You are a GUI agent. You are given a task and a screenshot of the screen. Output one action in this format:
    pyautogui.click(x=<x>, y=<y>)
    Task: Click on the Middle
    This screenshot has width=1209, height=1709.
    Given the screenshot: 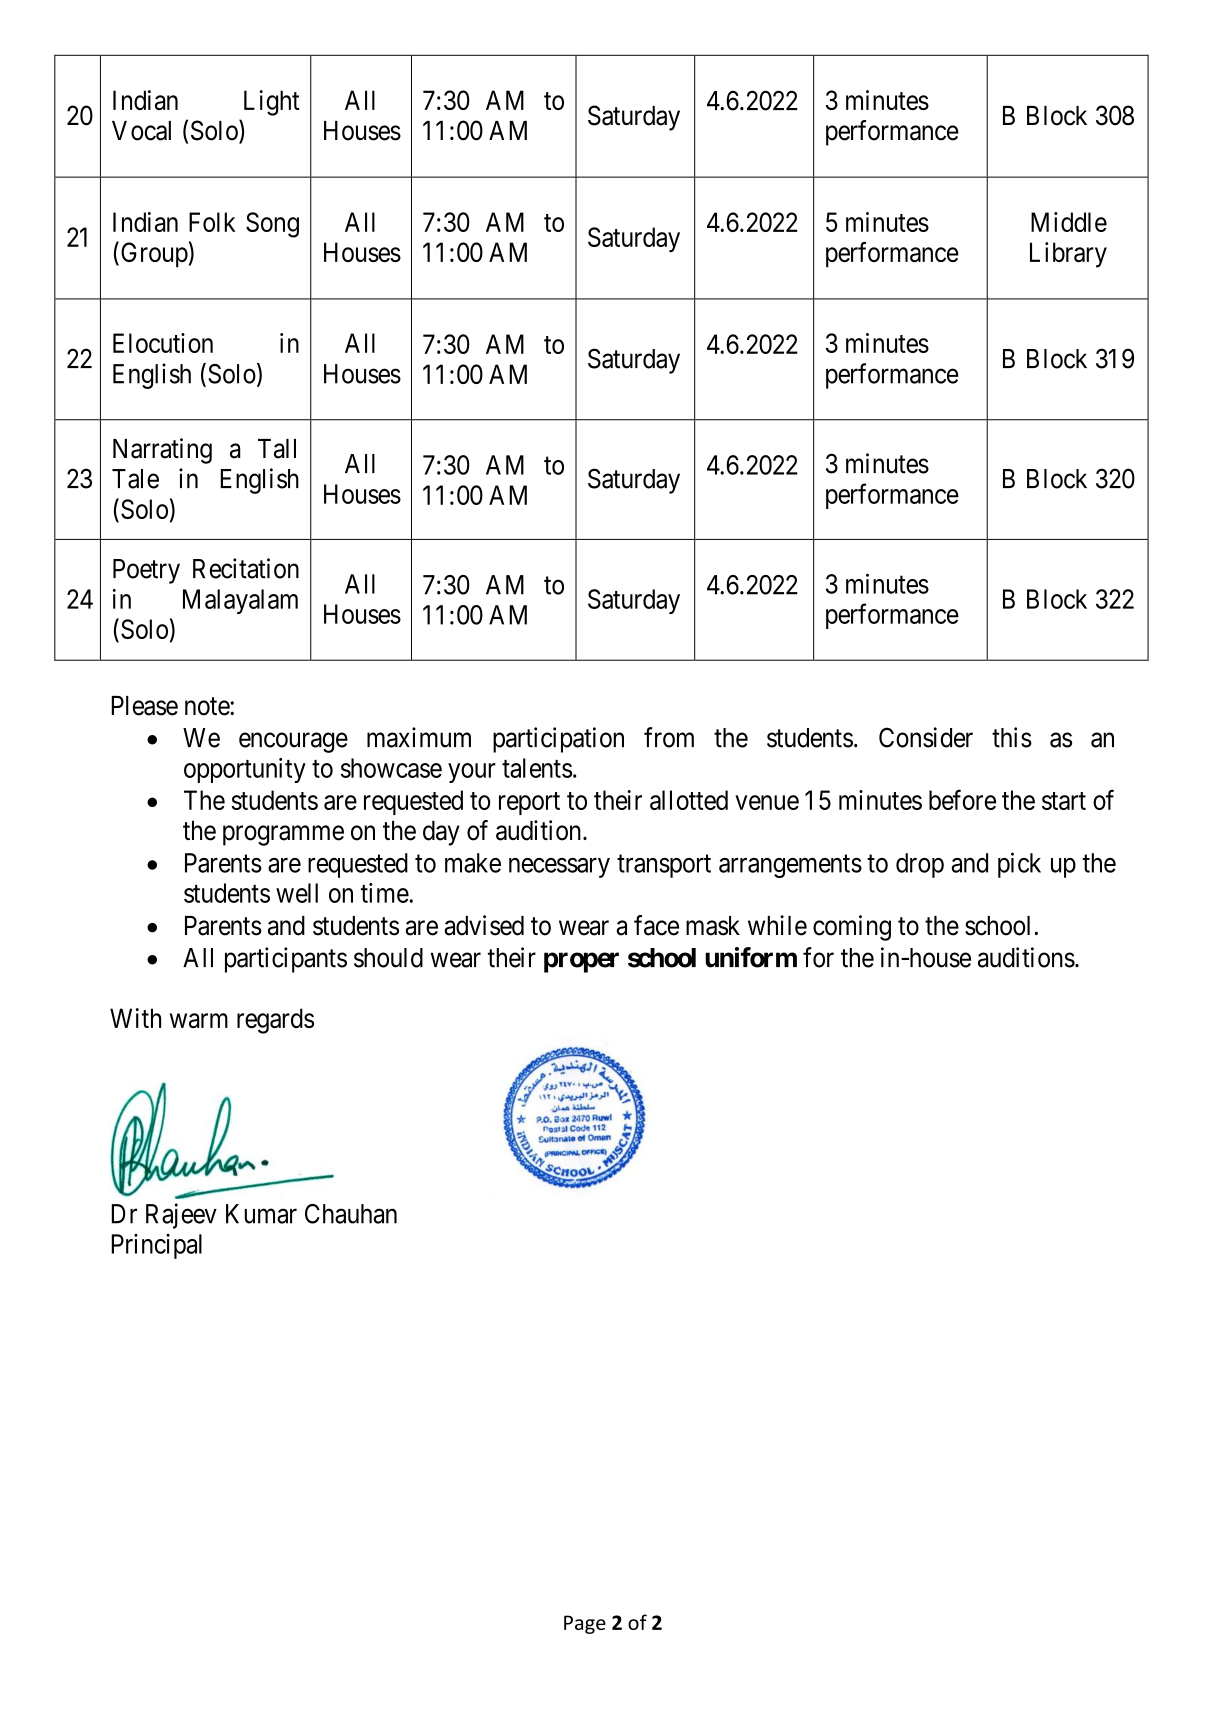 What is the action you would take?
    pyautogui.click(x=1069, y=222)
